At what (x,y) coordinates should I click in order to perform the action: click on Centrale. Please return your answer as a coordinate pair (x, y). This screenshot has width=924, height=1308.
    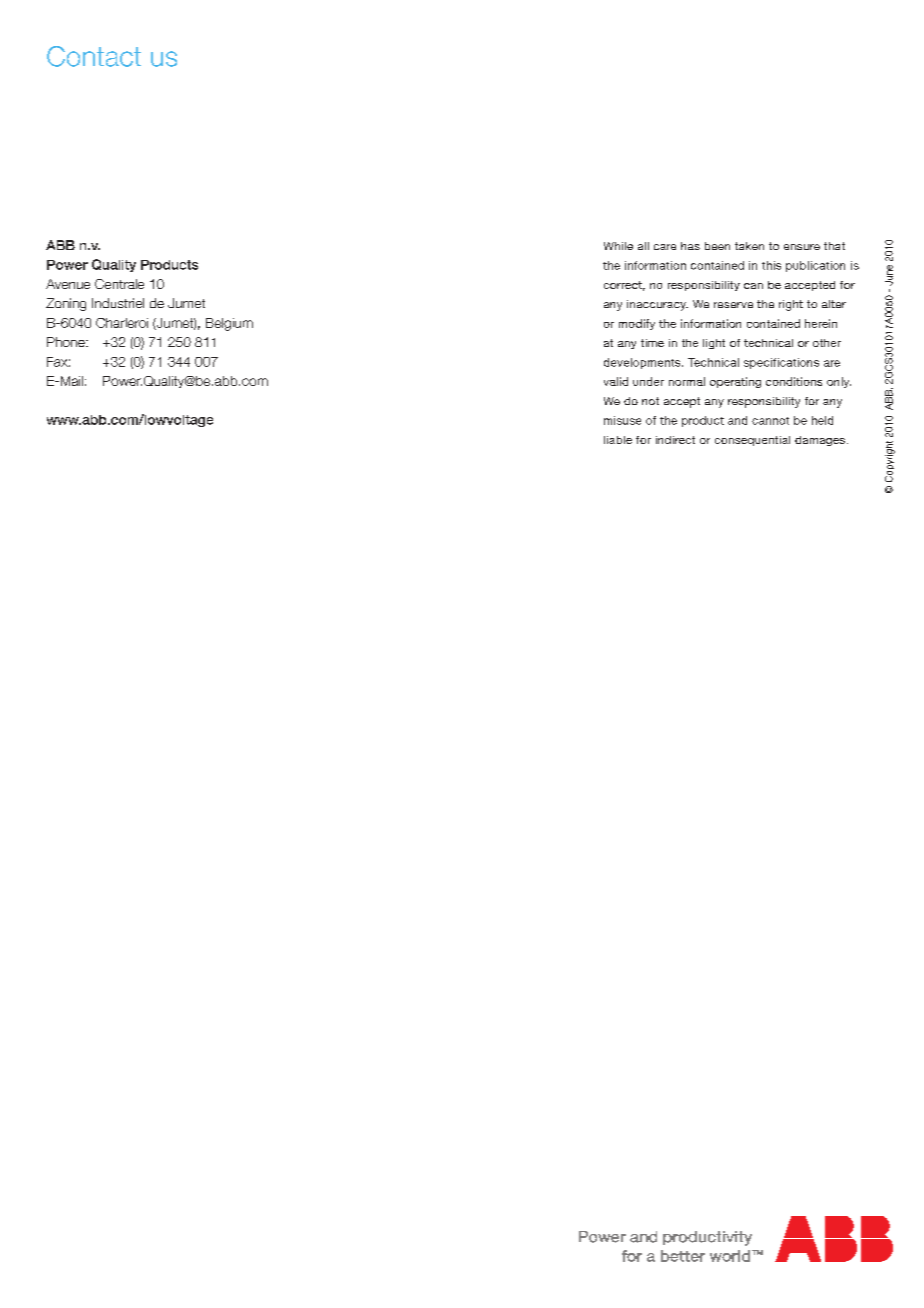
    Looking at the image, I should click on (119, 284).
